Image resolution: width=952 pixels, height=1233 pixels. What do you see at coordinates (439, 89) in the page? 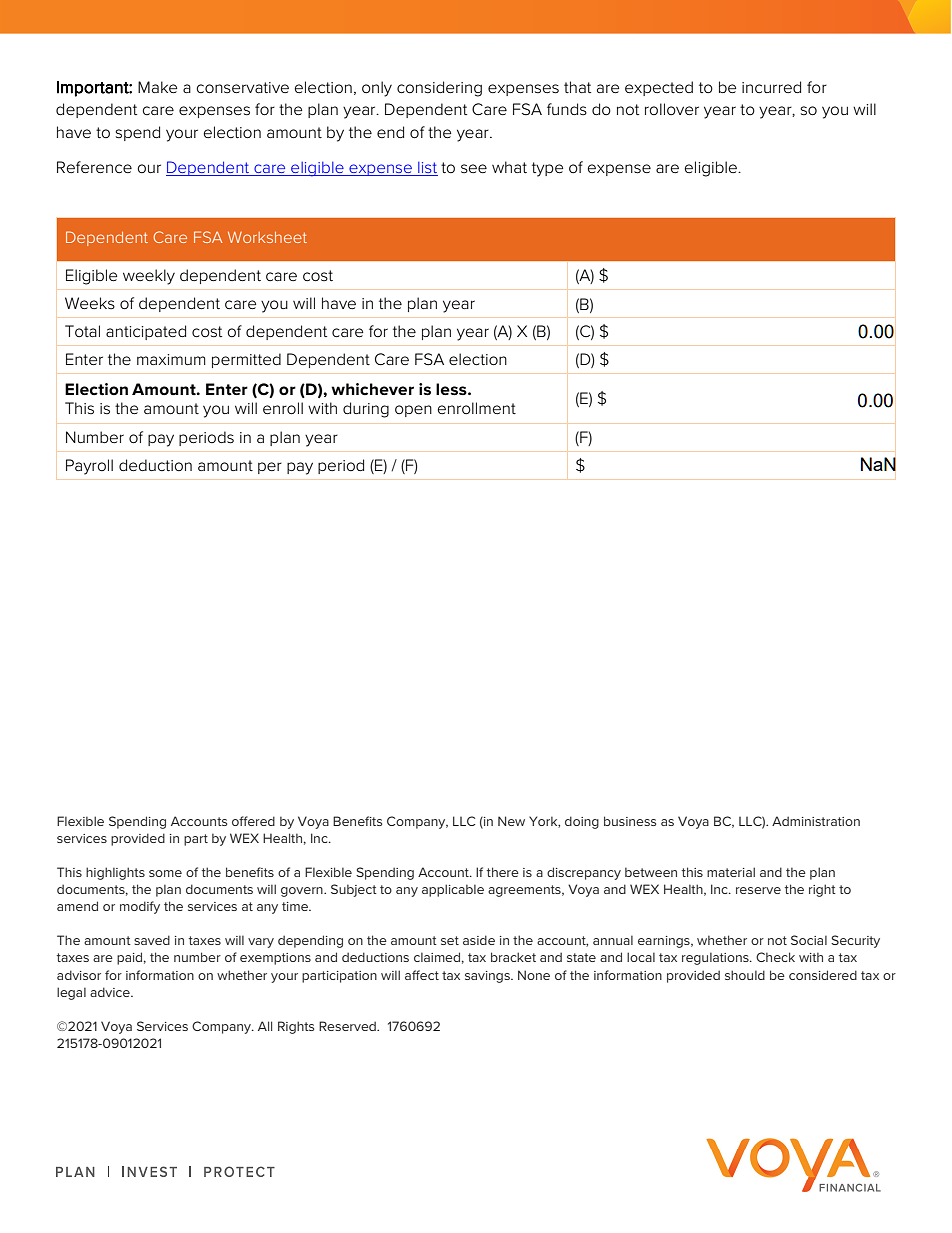
I see `considering` at bounding box center [439, 89].
